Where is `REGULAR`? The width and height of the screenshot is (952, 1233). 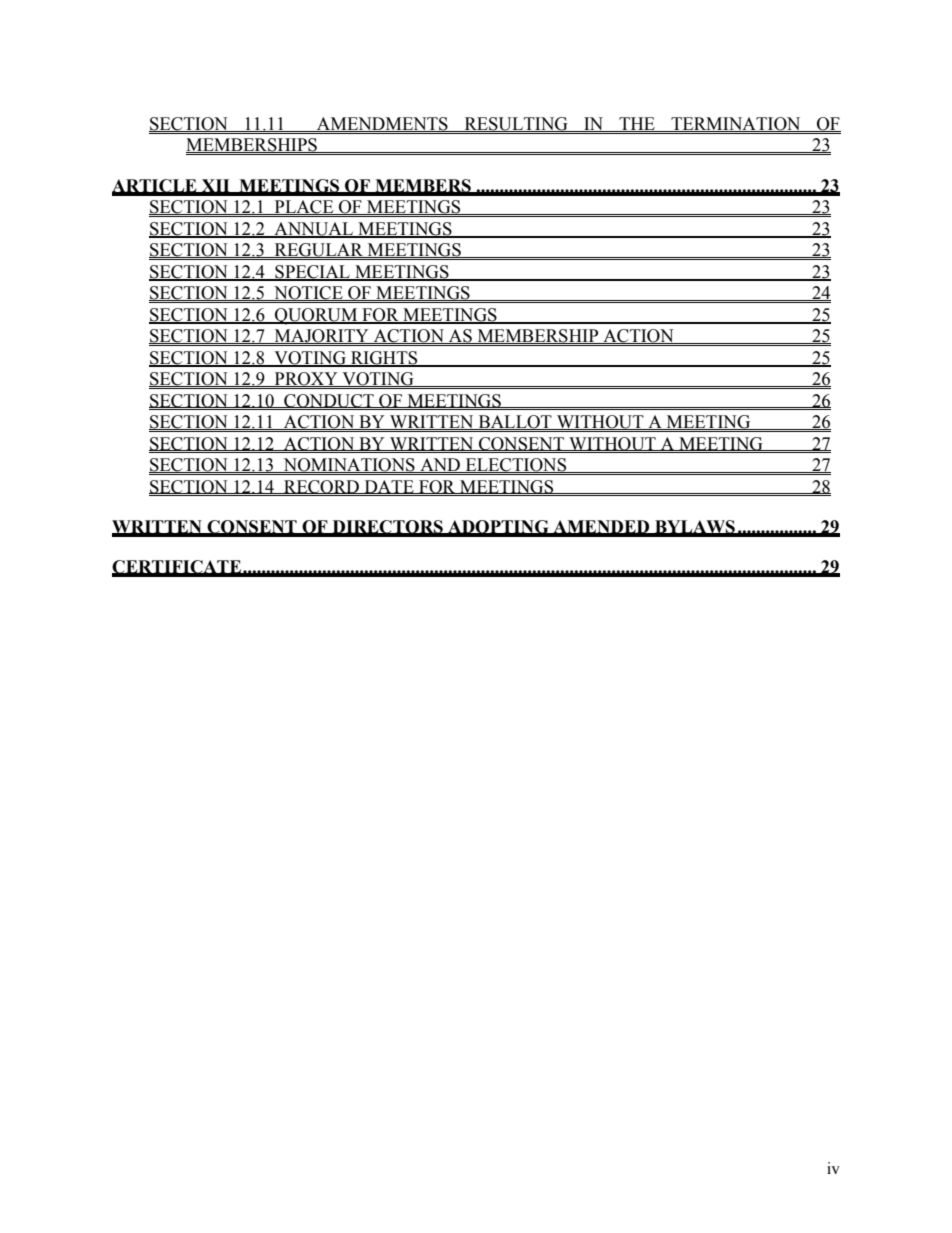 REGULAR is located at coordinates (318, 250).
